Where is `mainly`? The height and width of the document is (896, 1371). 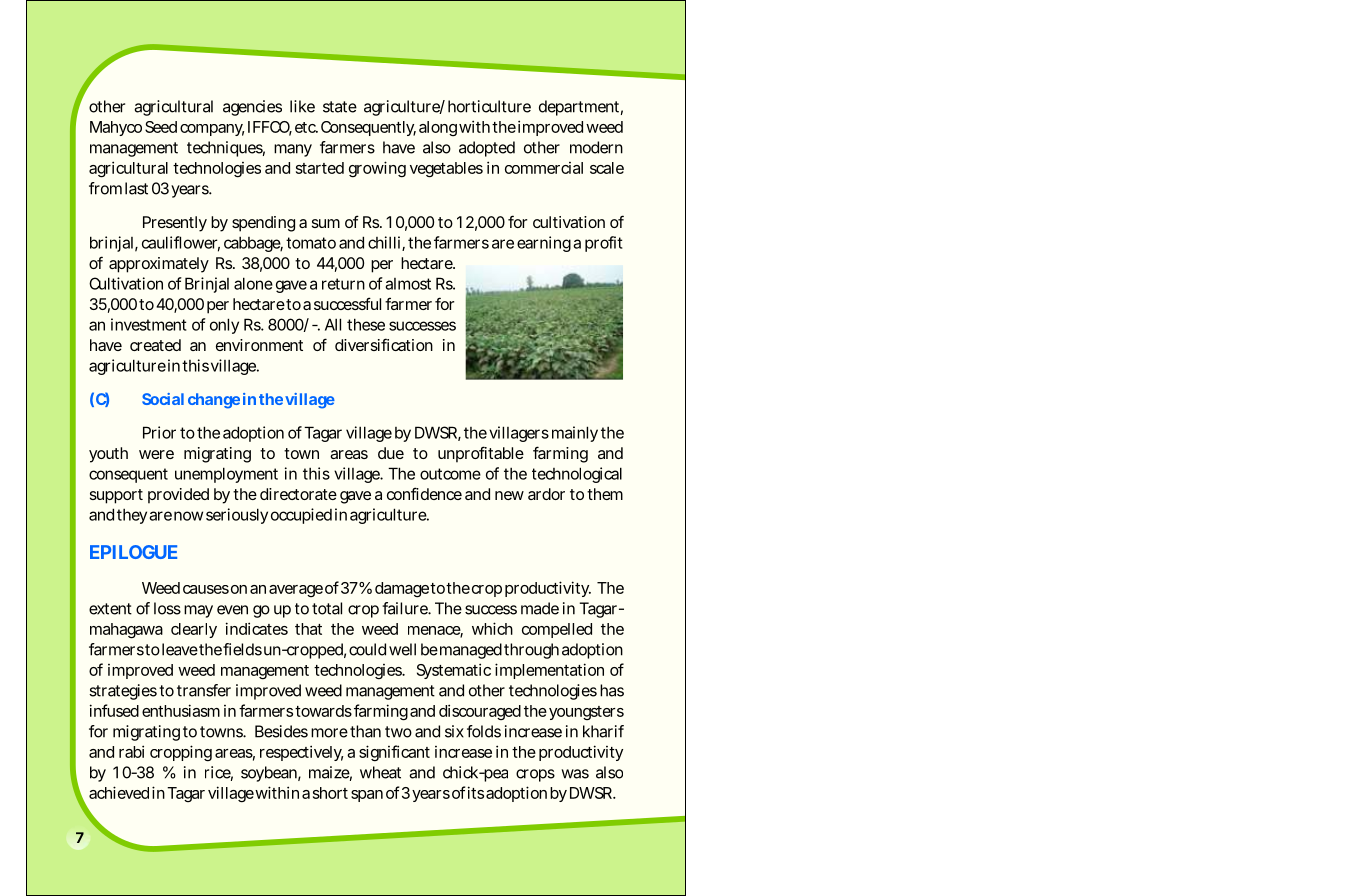
mainly is located at coordinates (575, 434).
